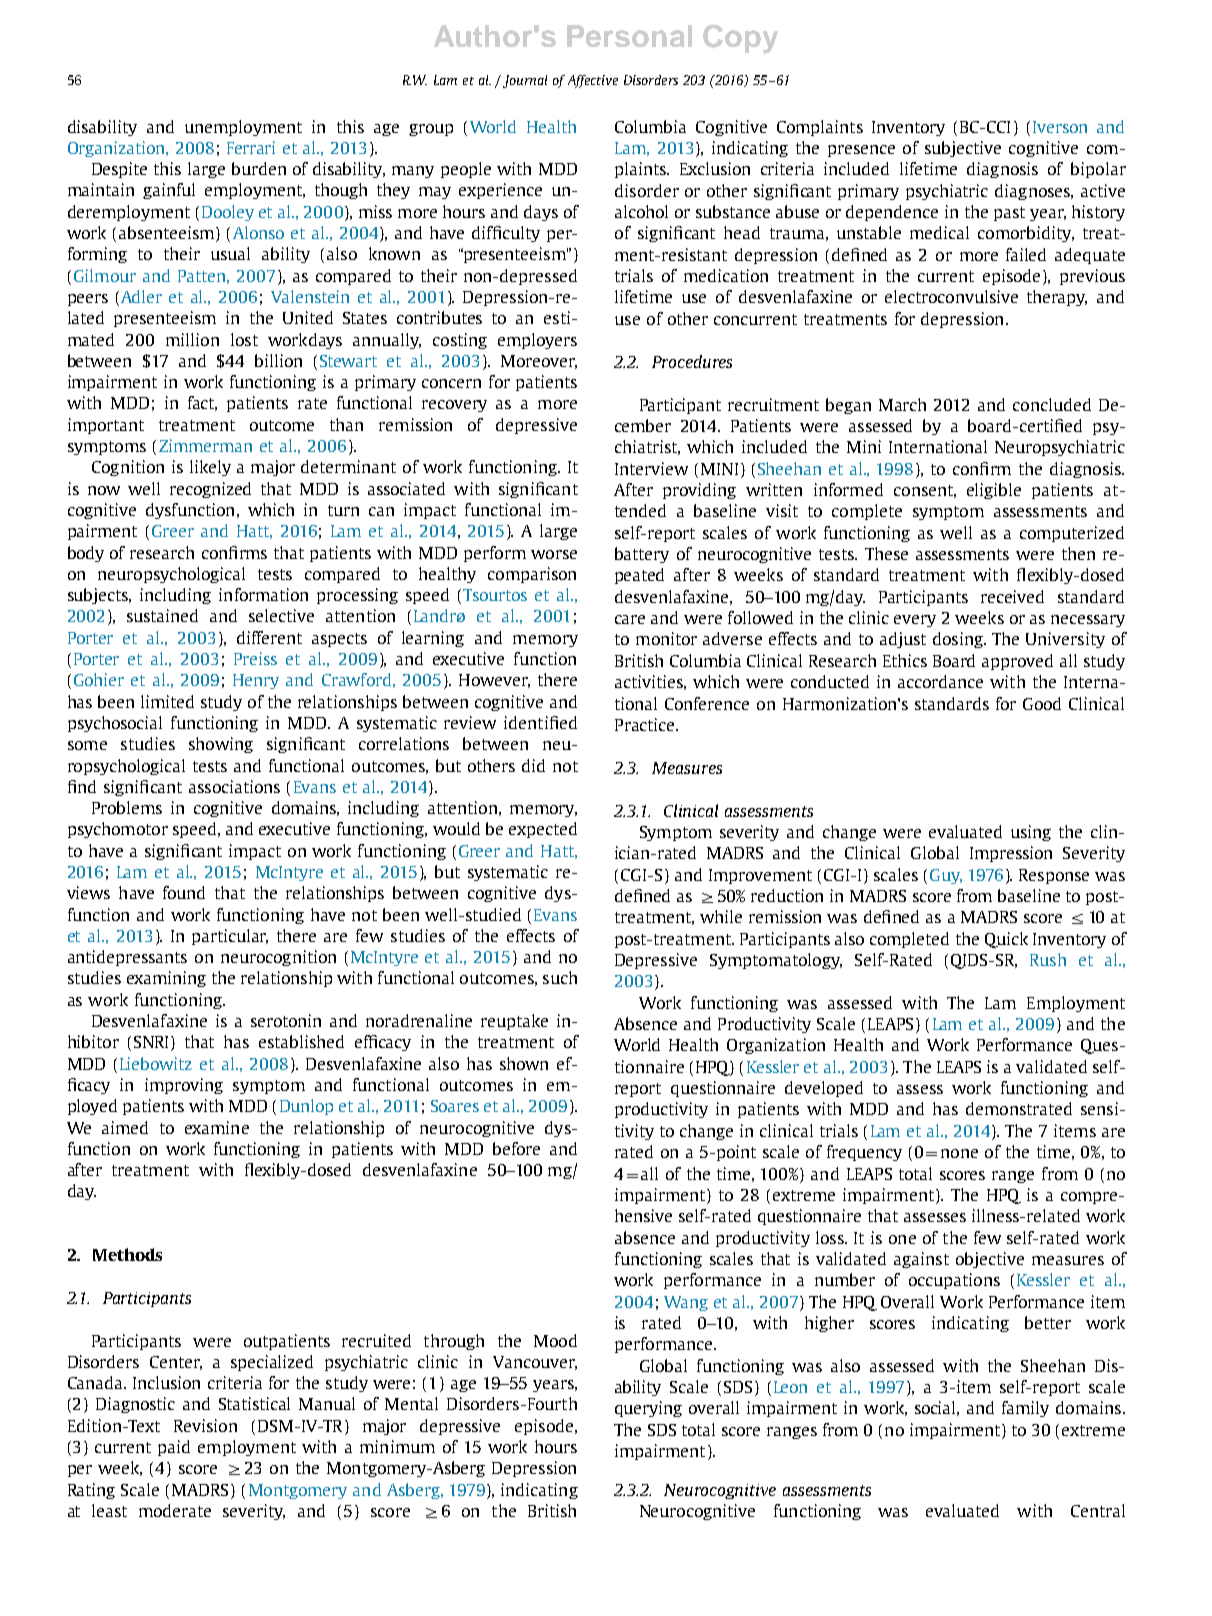 The height and width of the document is (1616, 1212). I want to click on such, so click(560, 977).
